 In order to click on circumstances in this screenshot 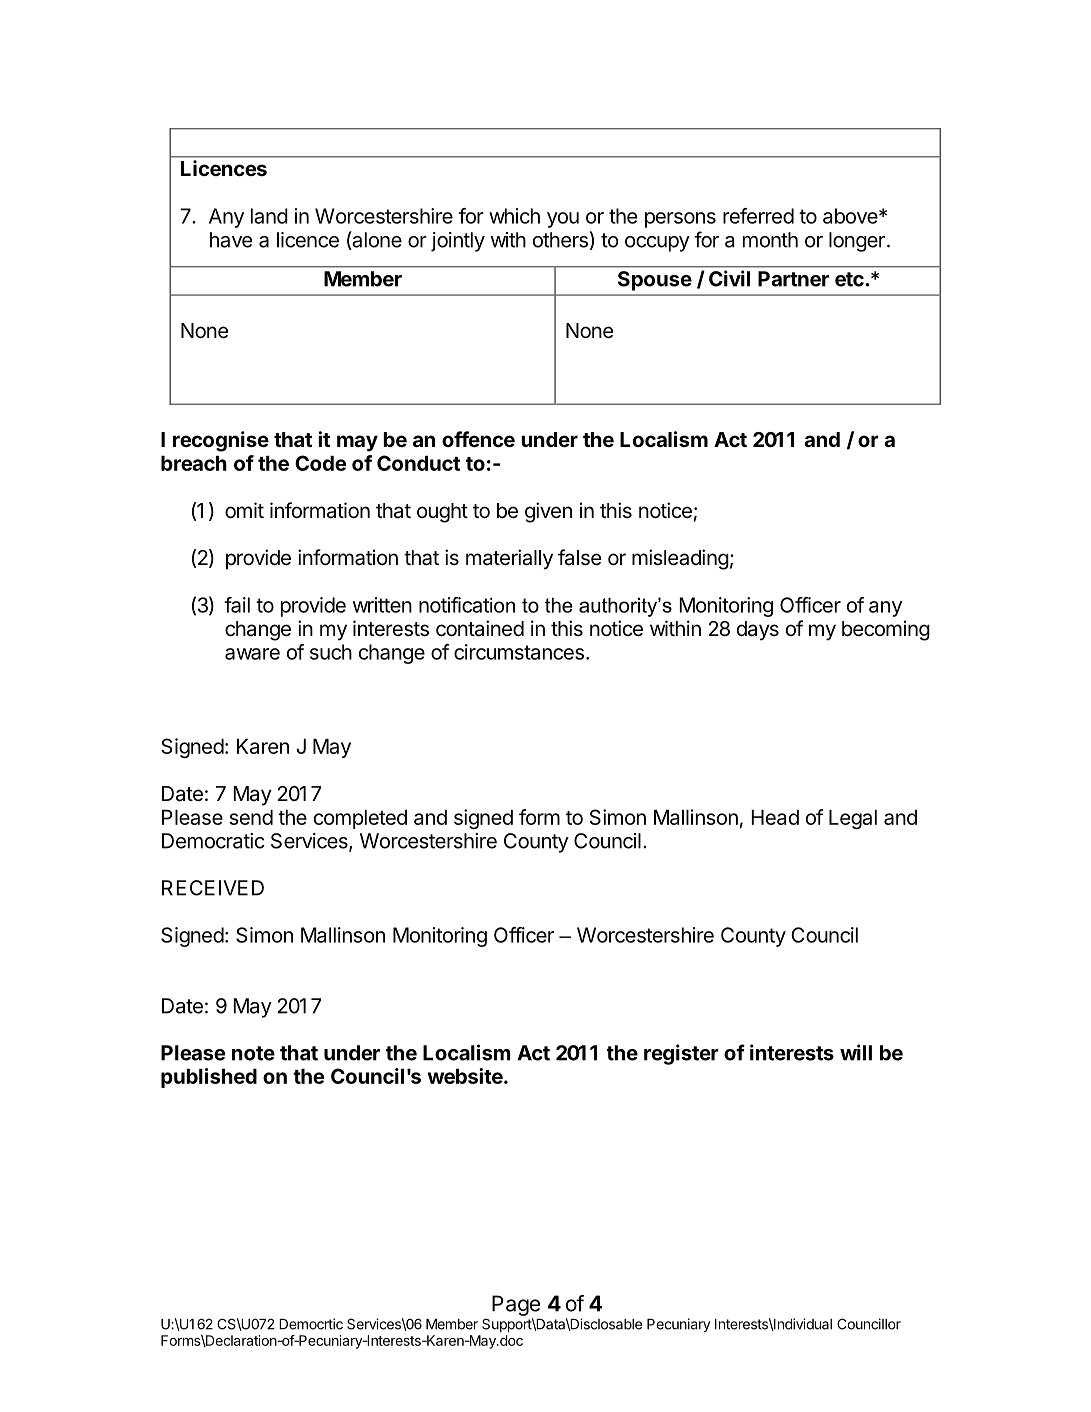, I will do `click(519, 652)`.
